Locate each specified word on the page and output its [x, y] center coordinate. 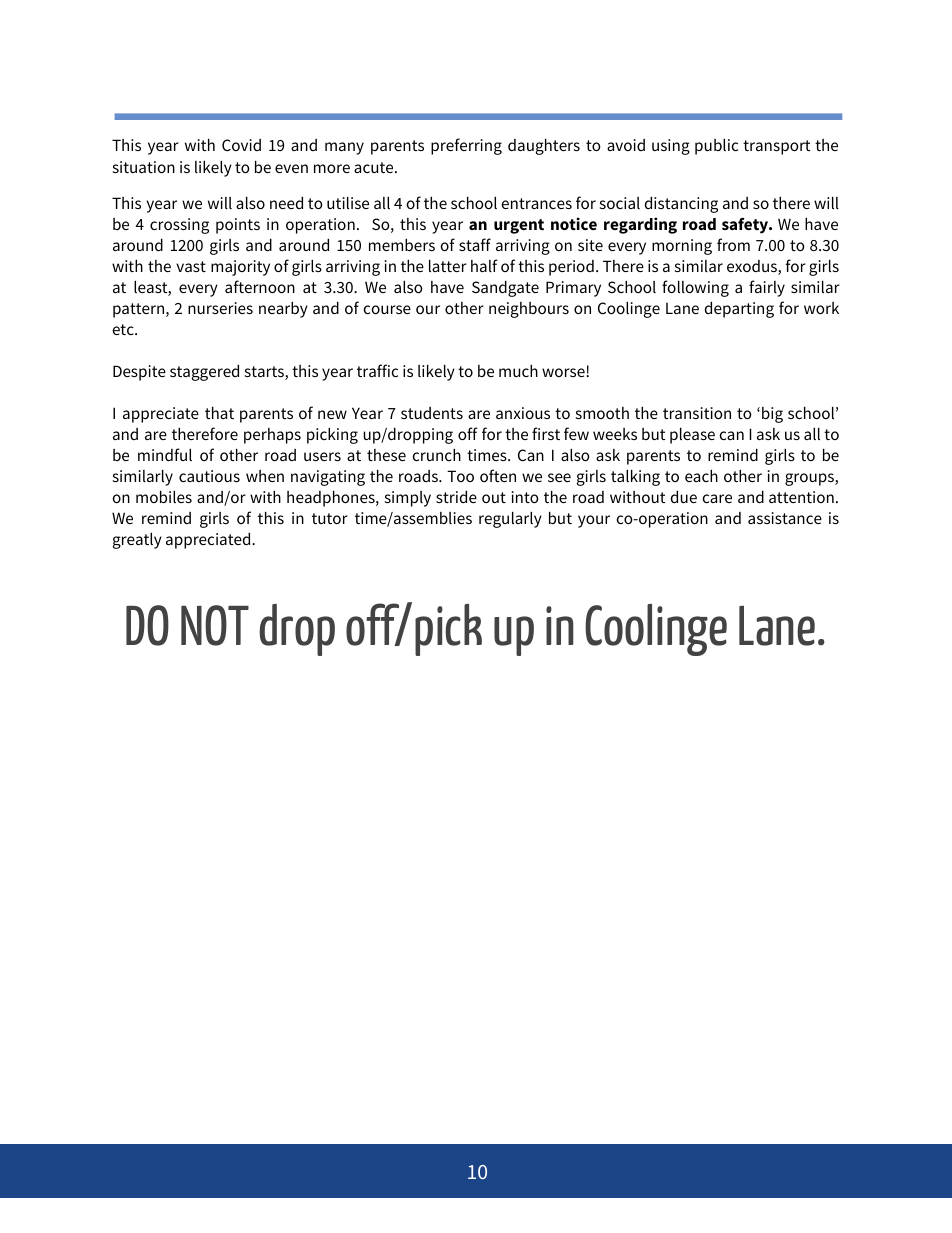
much [518, 371]
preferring [466, 146]
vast [191, 266]
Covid [241, 145]
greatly [137, 541]
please [692, 436]
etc [124, 329]
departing [739, 310]
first [546, 433]
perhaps [272, 436]
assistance [785, 518]
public [716, 147]
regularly [510, 520]
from [733, 244]
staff [475, 244]
